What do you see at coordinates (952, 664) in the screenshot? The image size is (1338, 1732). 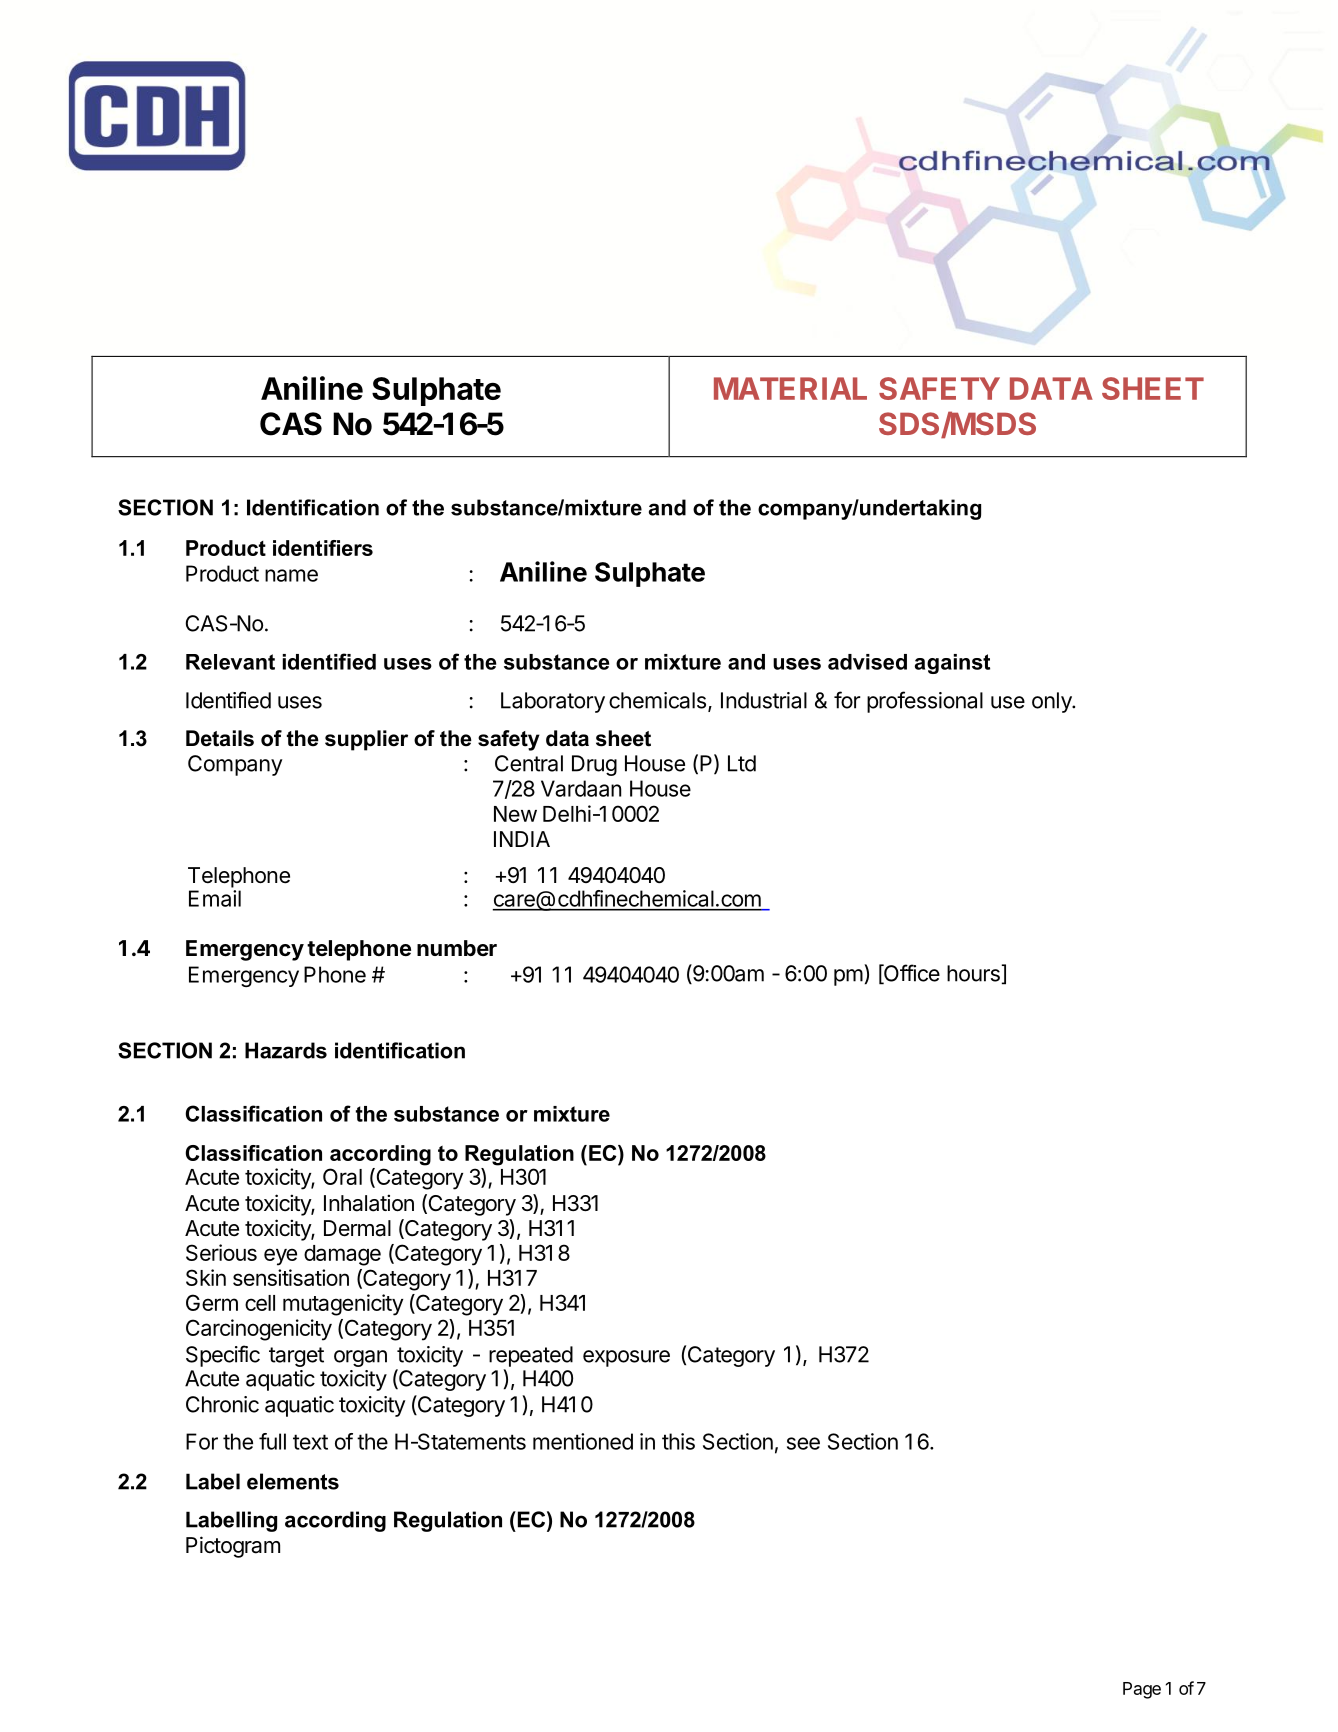 I see `against` at bounding box center [952, 664].
